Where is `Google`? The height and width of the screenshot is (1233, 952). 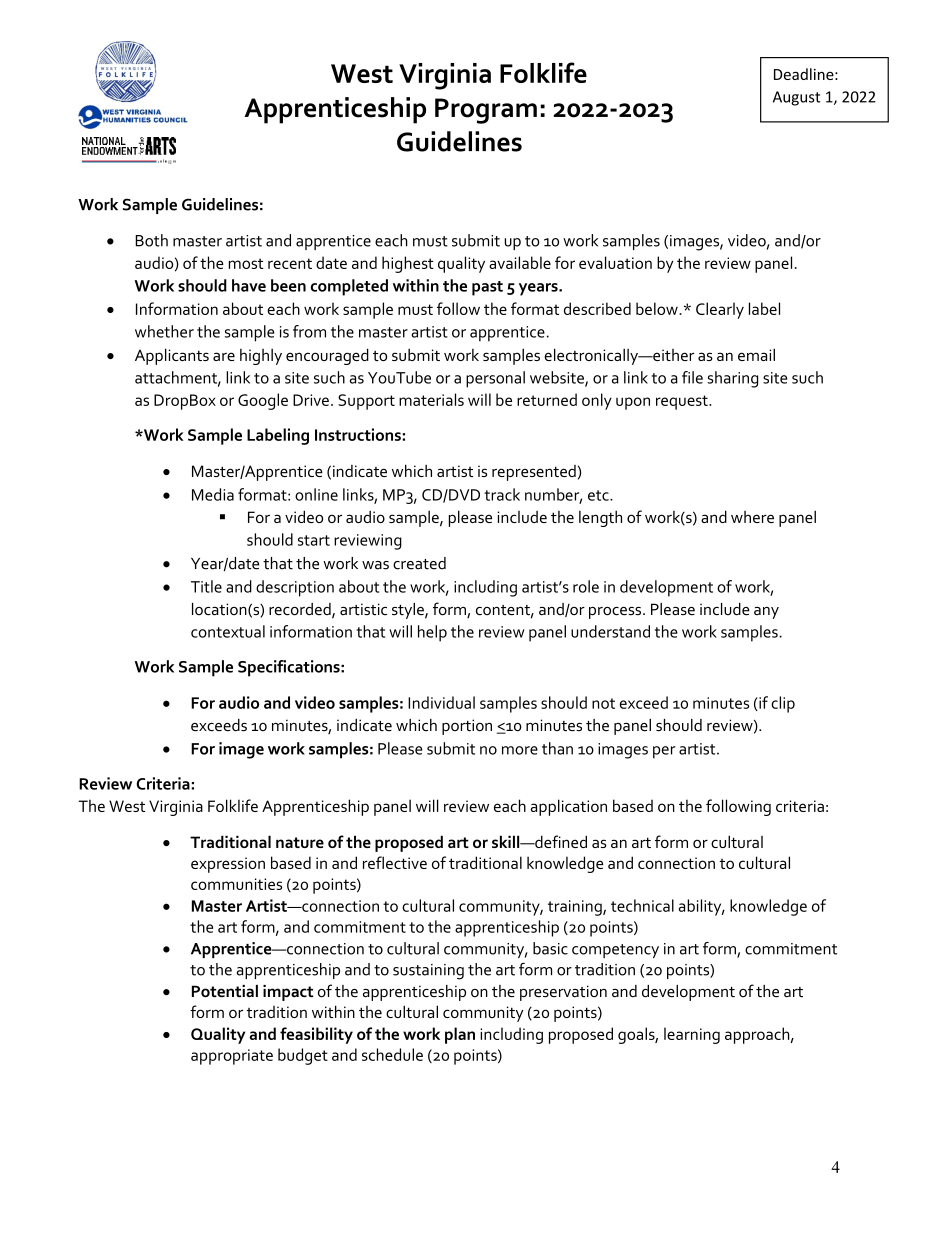
Google is located at coordinates (263, 401).
